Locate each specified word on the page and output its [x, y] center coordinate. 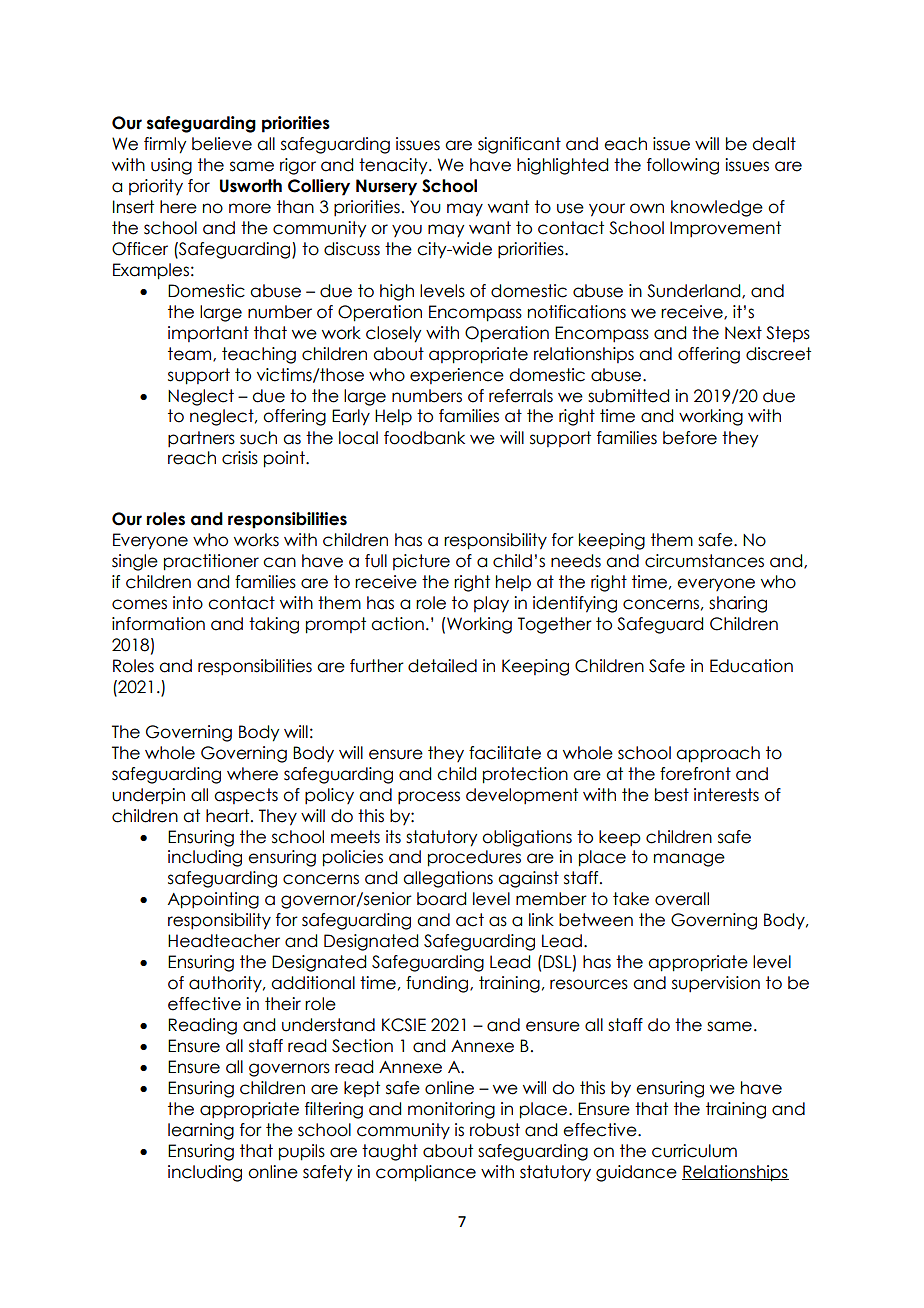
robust [495, 1130]
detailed [442, 666]
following [683, 166]
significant [519, 145]
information [158, 624]
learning [201, 1131]
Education [751, 666]
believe [222, 144]
